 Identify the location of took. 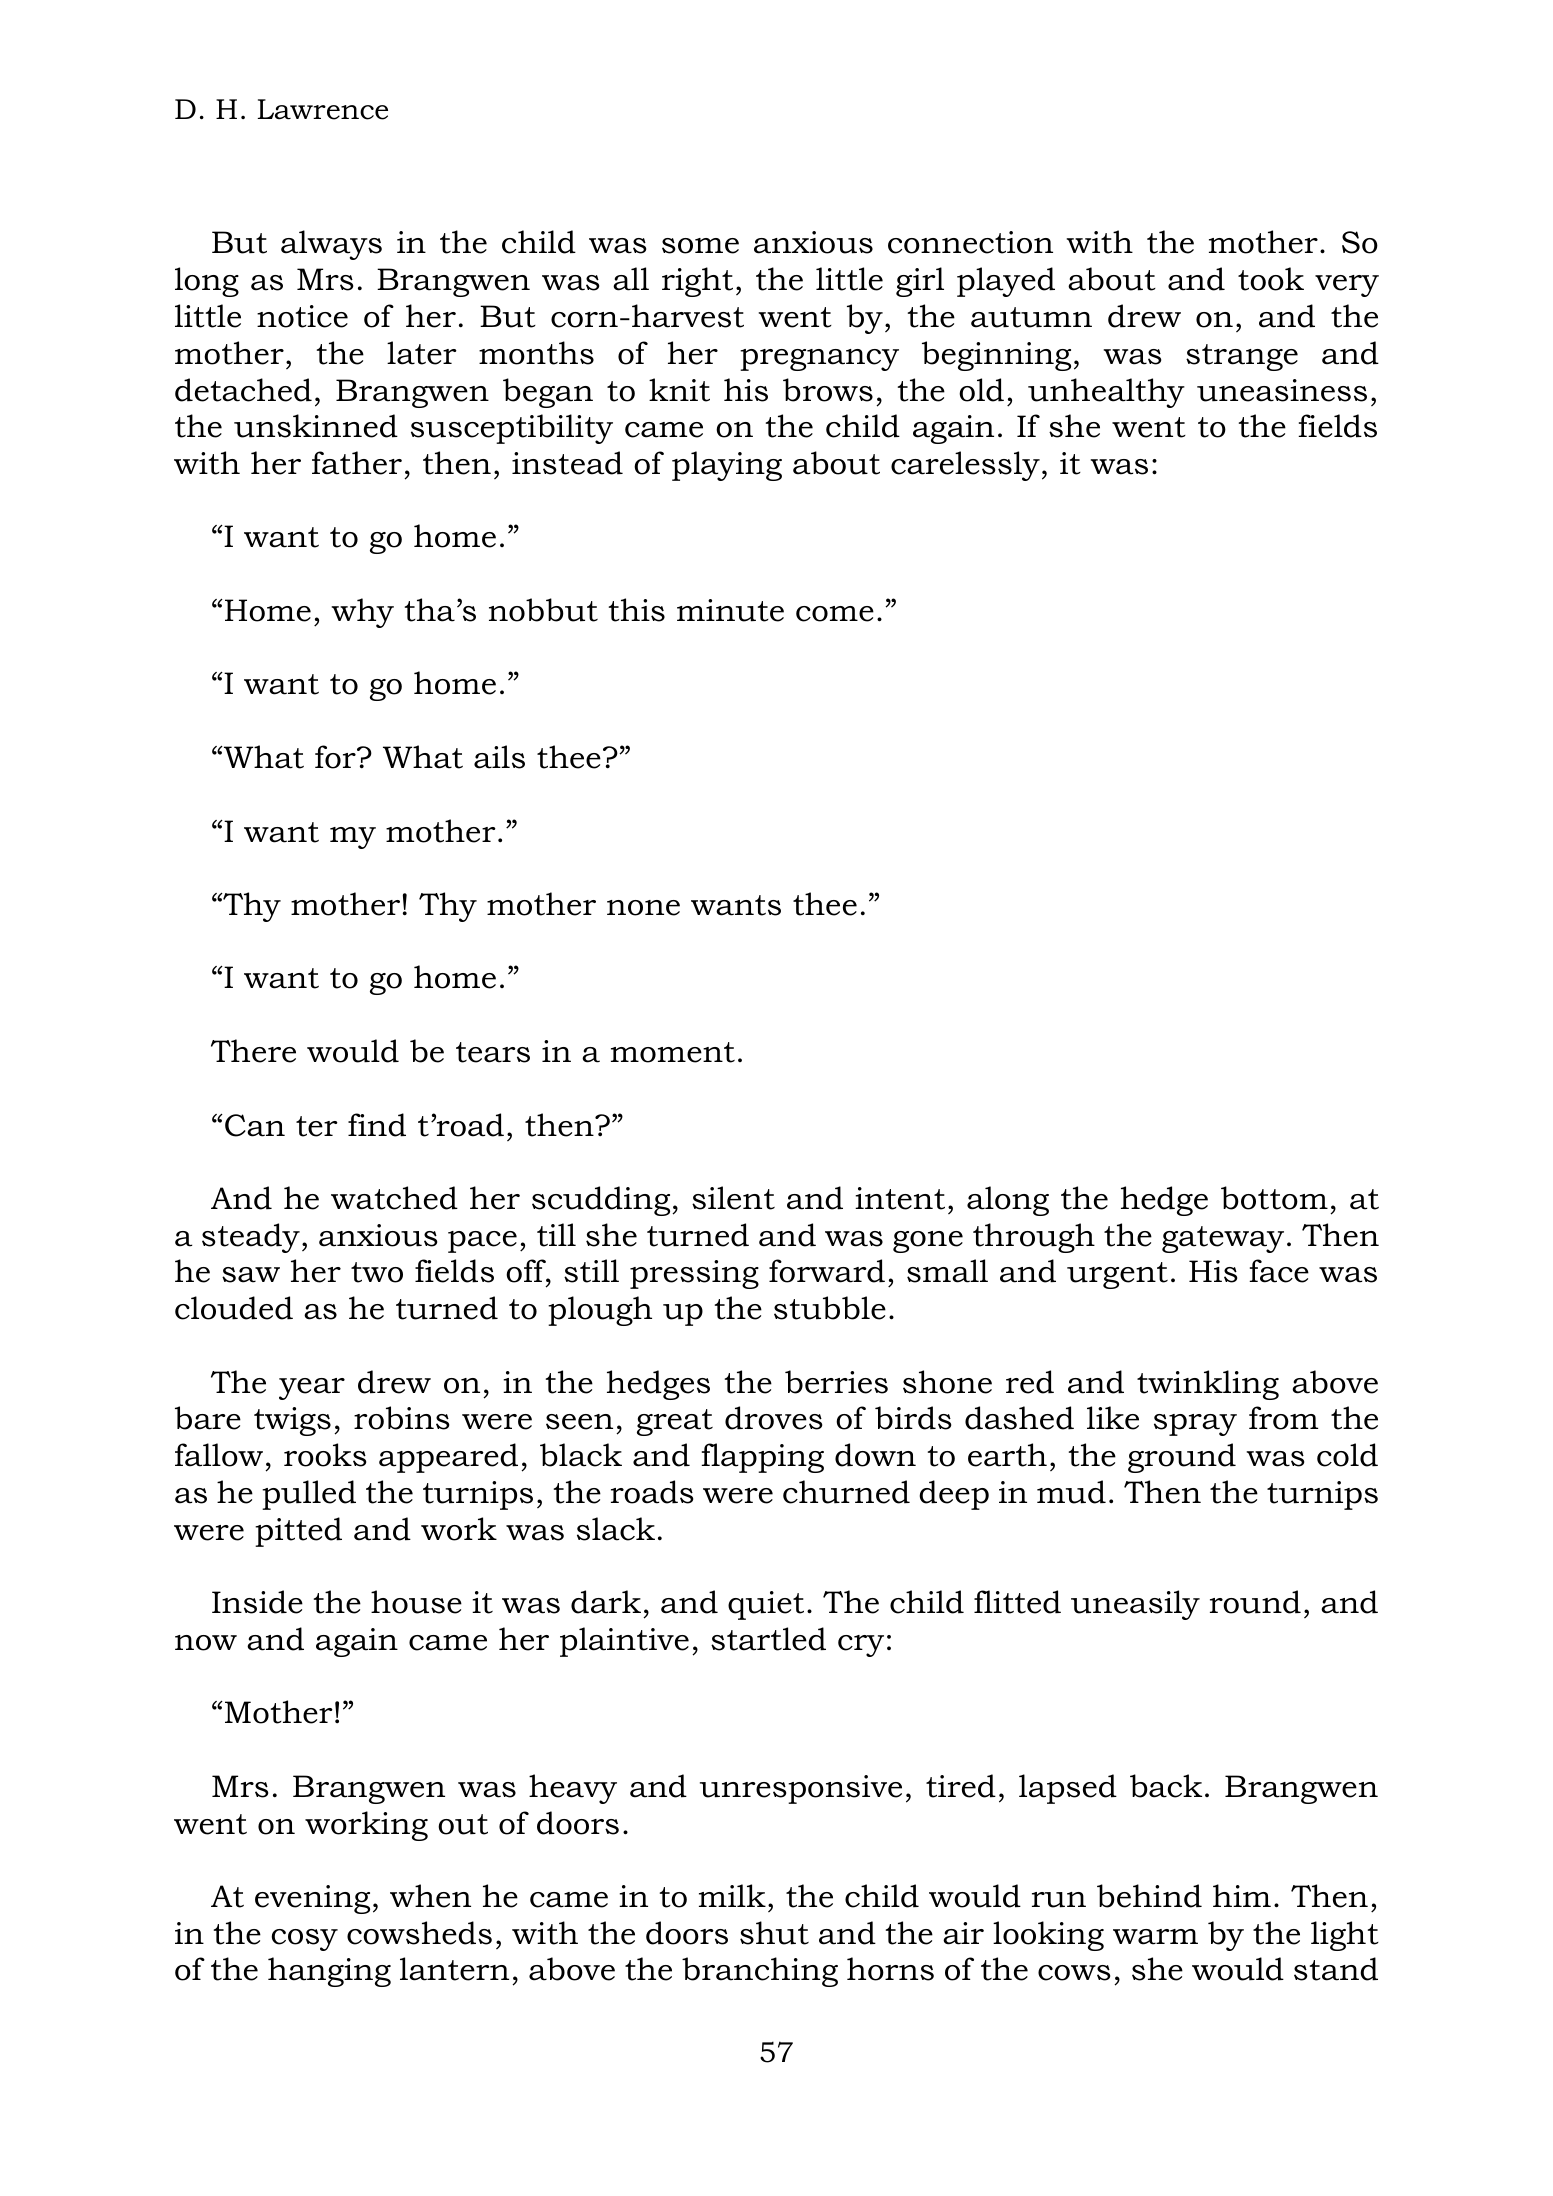
(1271, 279).
